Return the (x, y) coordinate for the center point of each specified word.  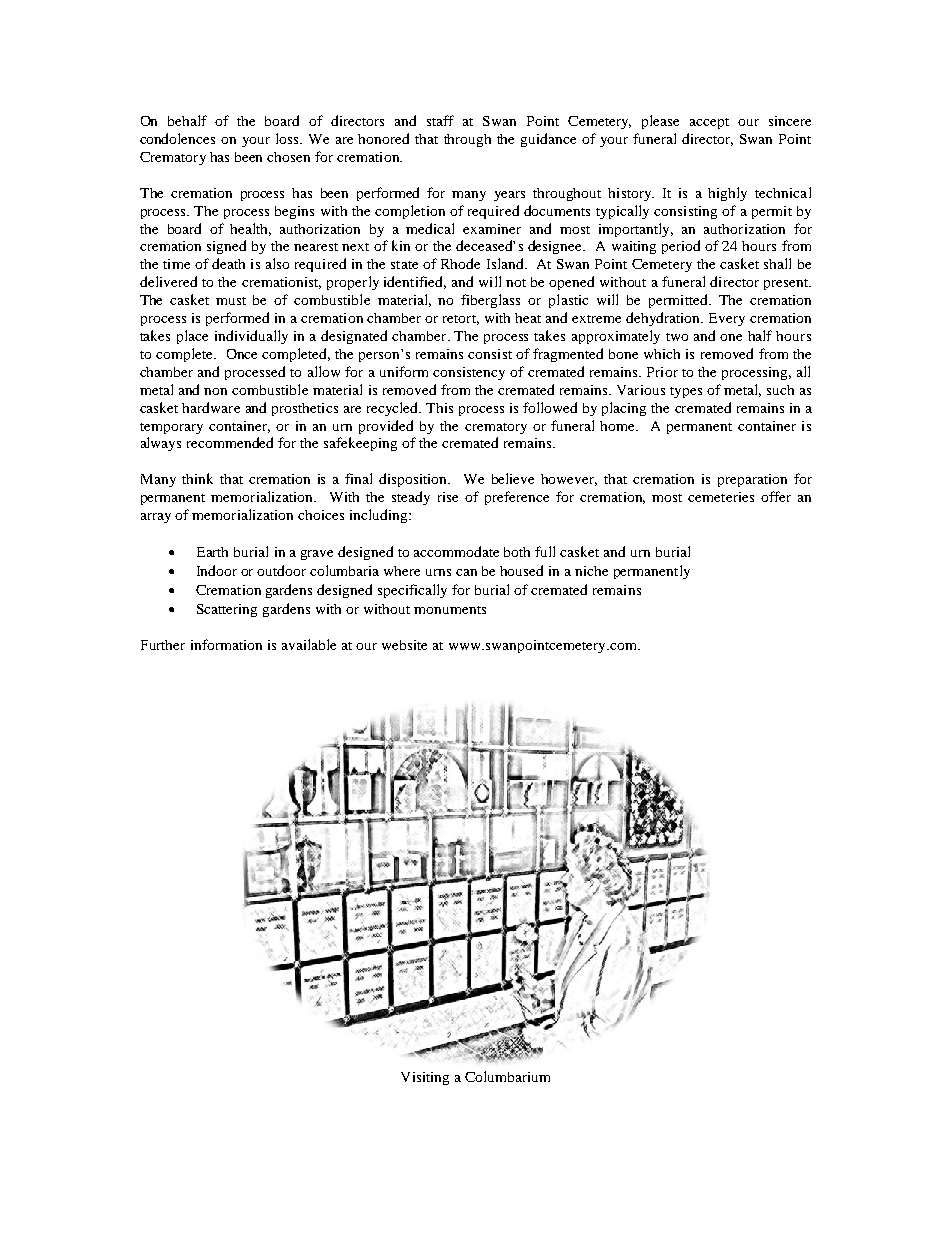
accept (709, 123)
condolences (177, 138)
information (226, 644)
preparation (752, 480)
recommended (230, 442)
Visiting (425, 1078)
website (404, 645)
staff (440, 120)
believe (513, 478)
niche (591, 571)
